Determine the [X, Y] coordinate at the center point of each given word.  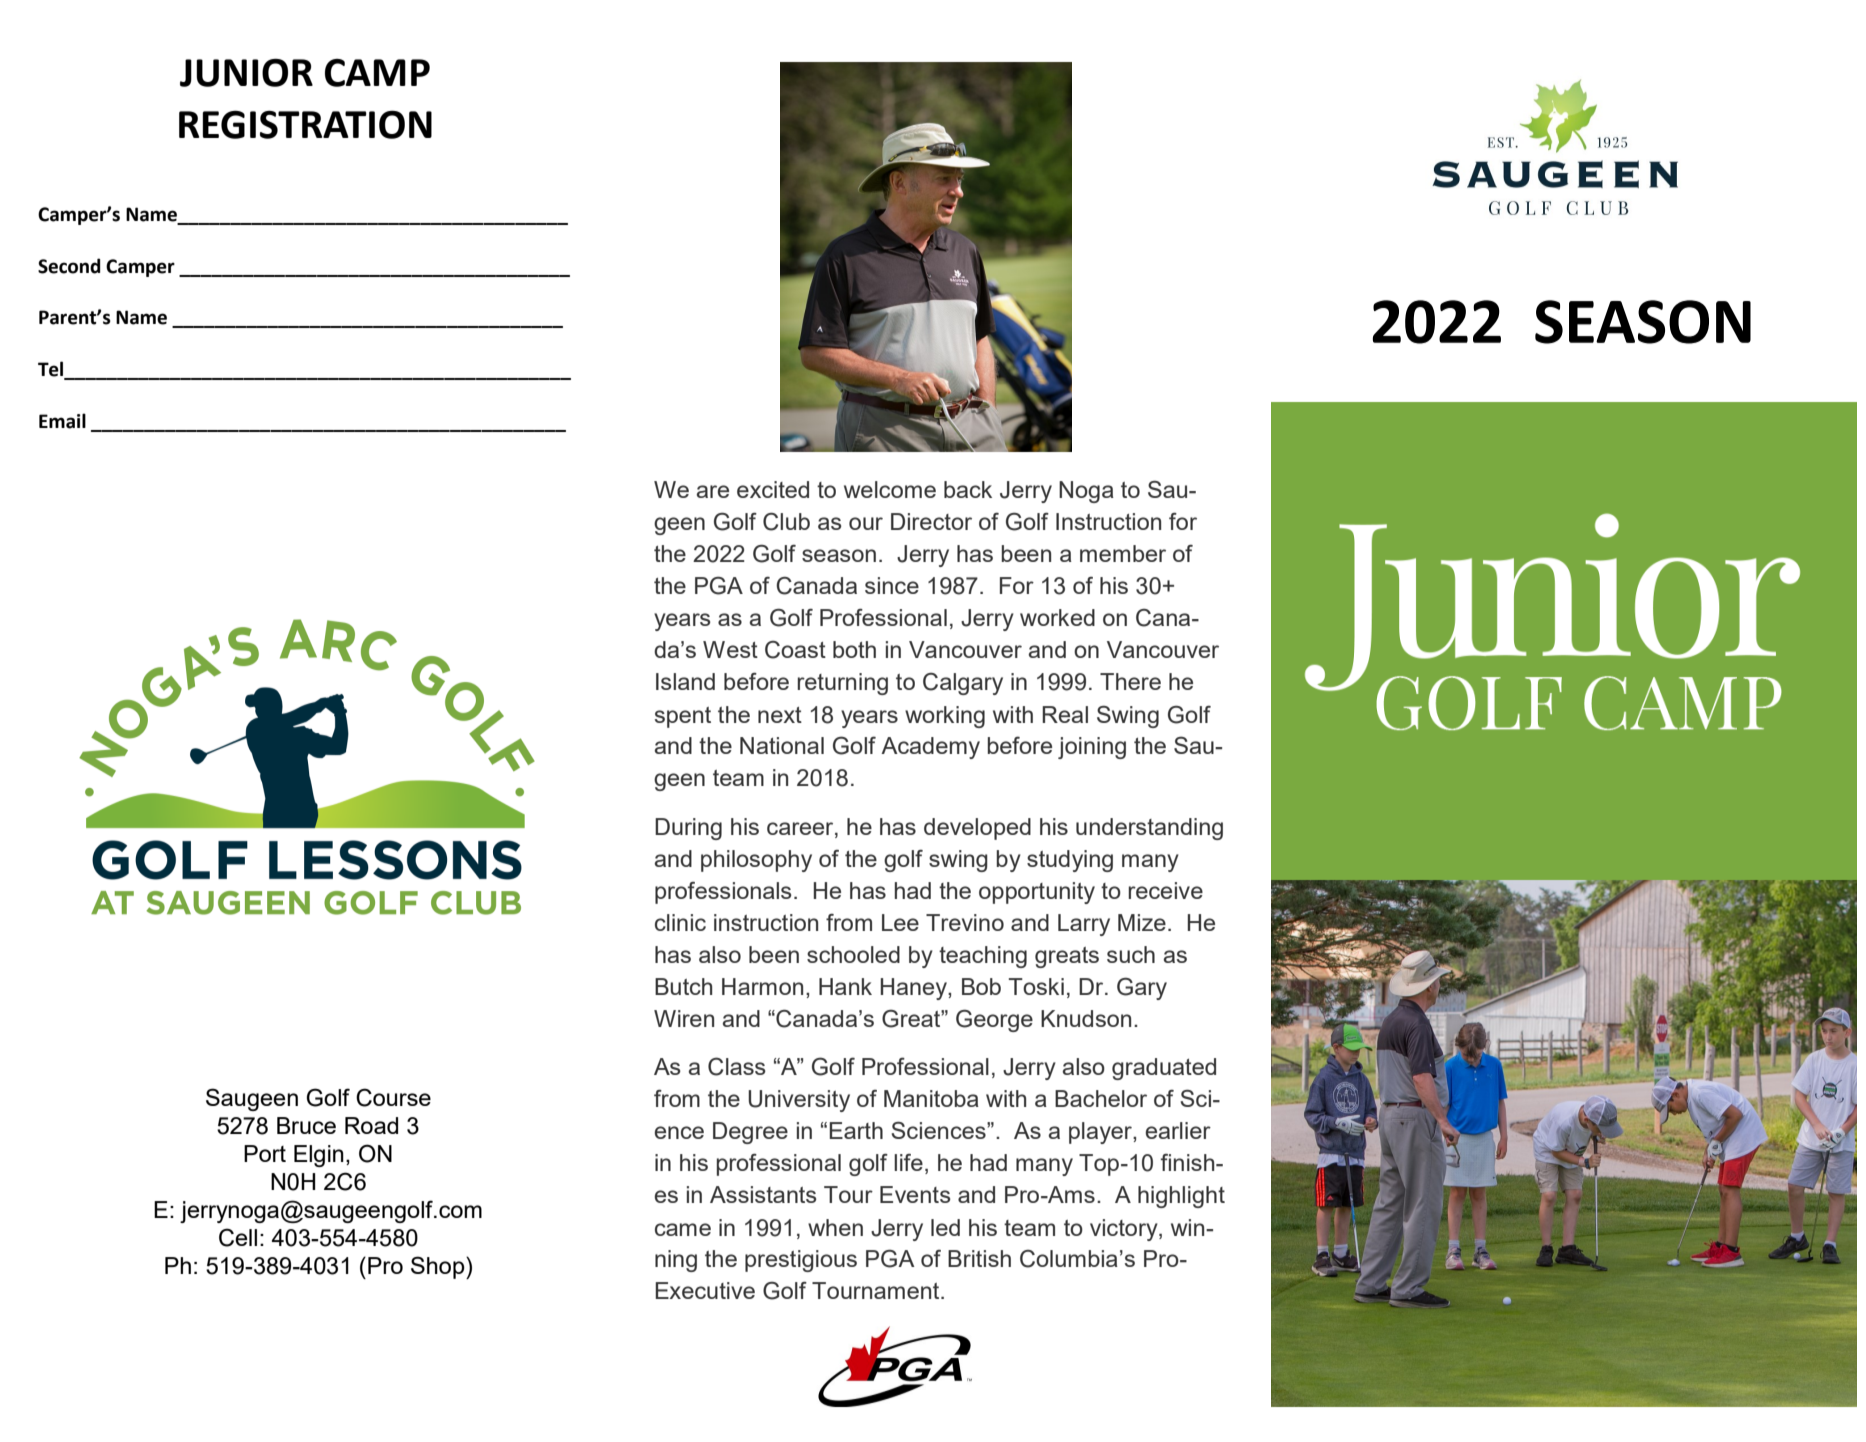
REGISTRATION [305, 124]
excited [773, 489]
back [968, 489]
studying [1070, 861]
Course [393, 1097]
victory [1125, 1230]
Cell [238, 1237]
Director [931, 521]
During [688, 829]
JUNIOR [246, 73]
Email [62, 421]
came [683, 1229]
